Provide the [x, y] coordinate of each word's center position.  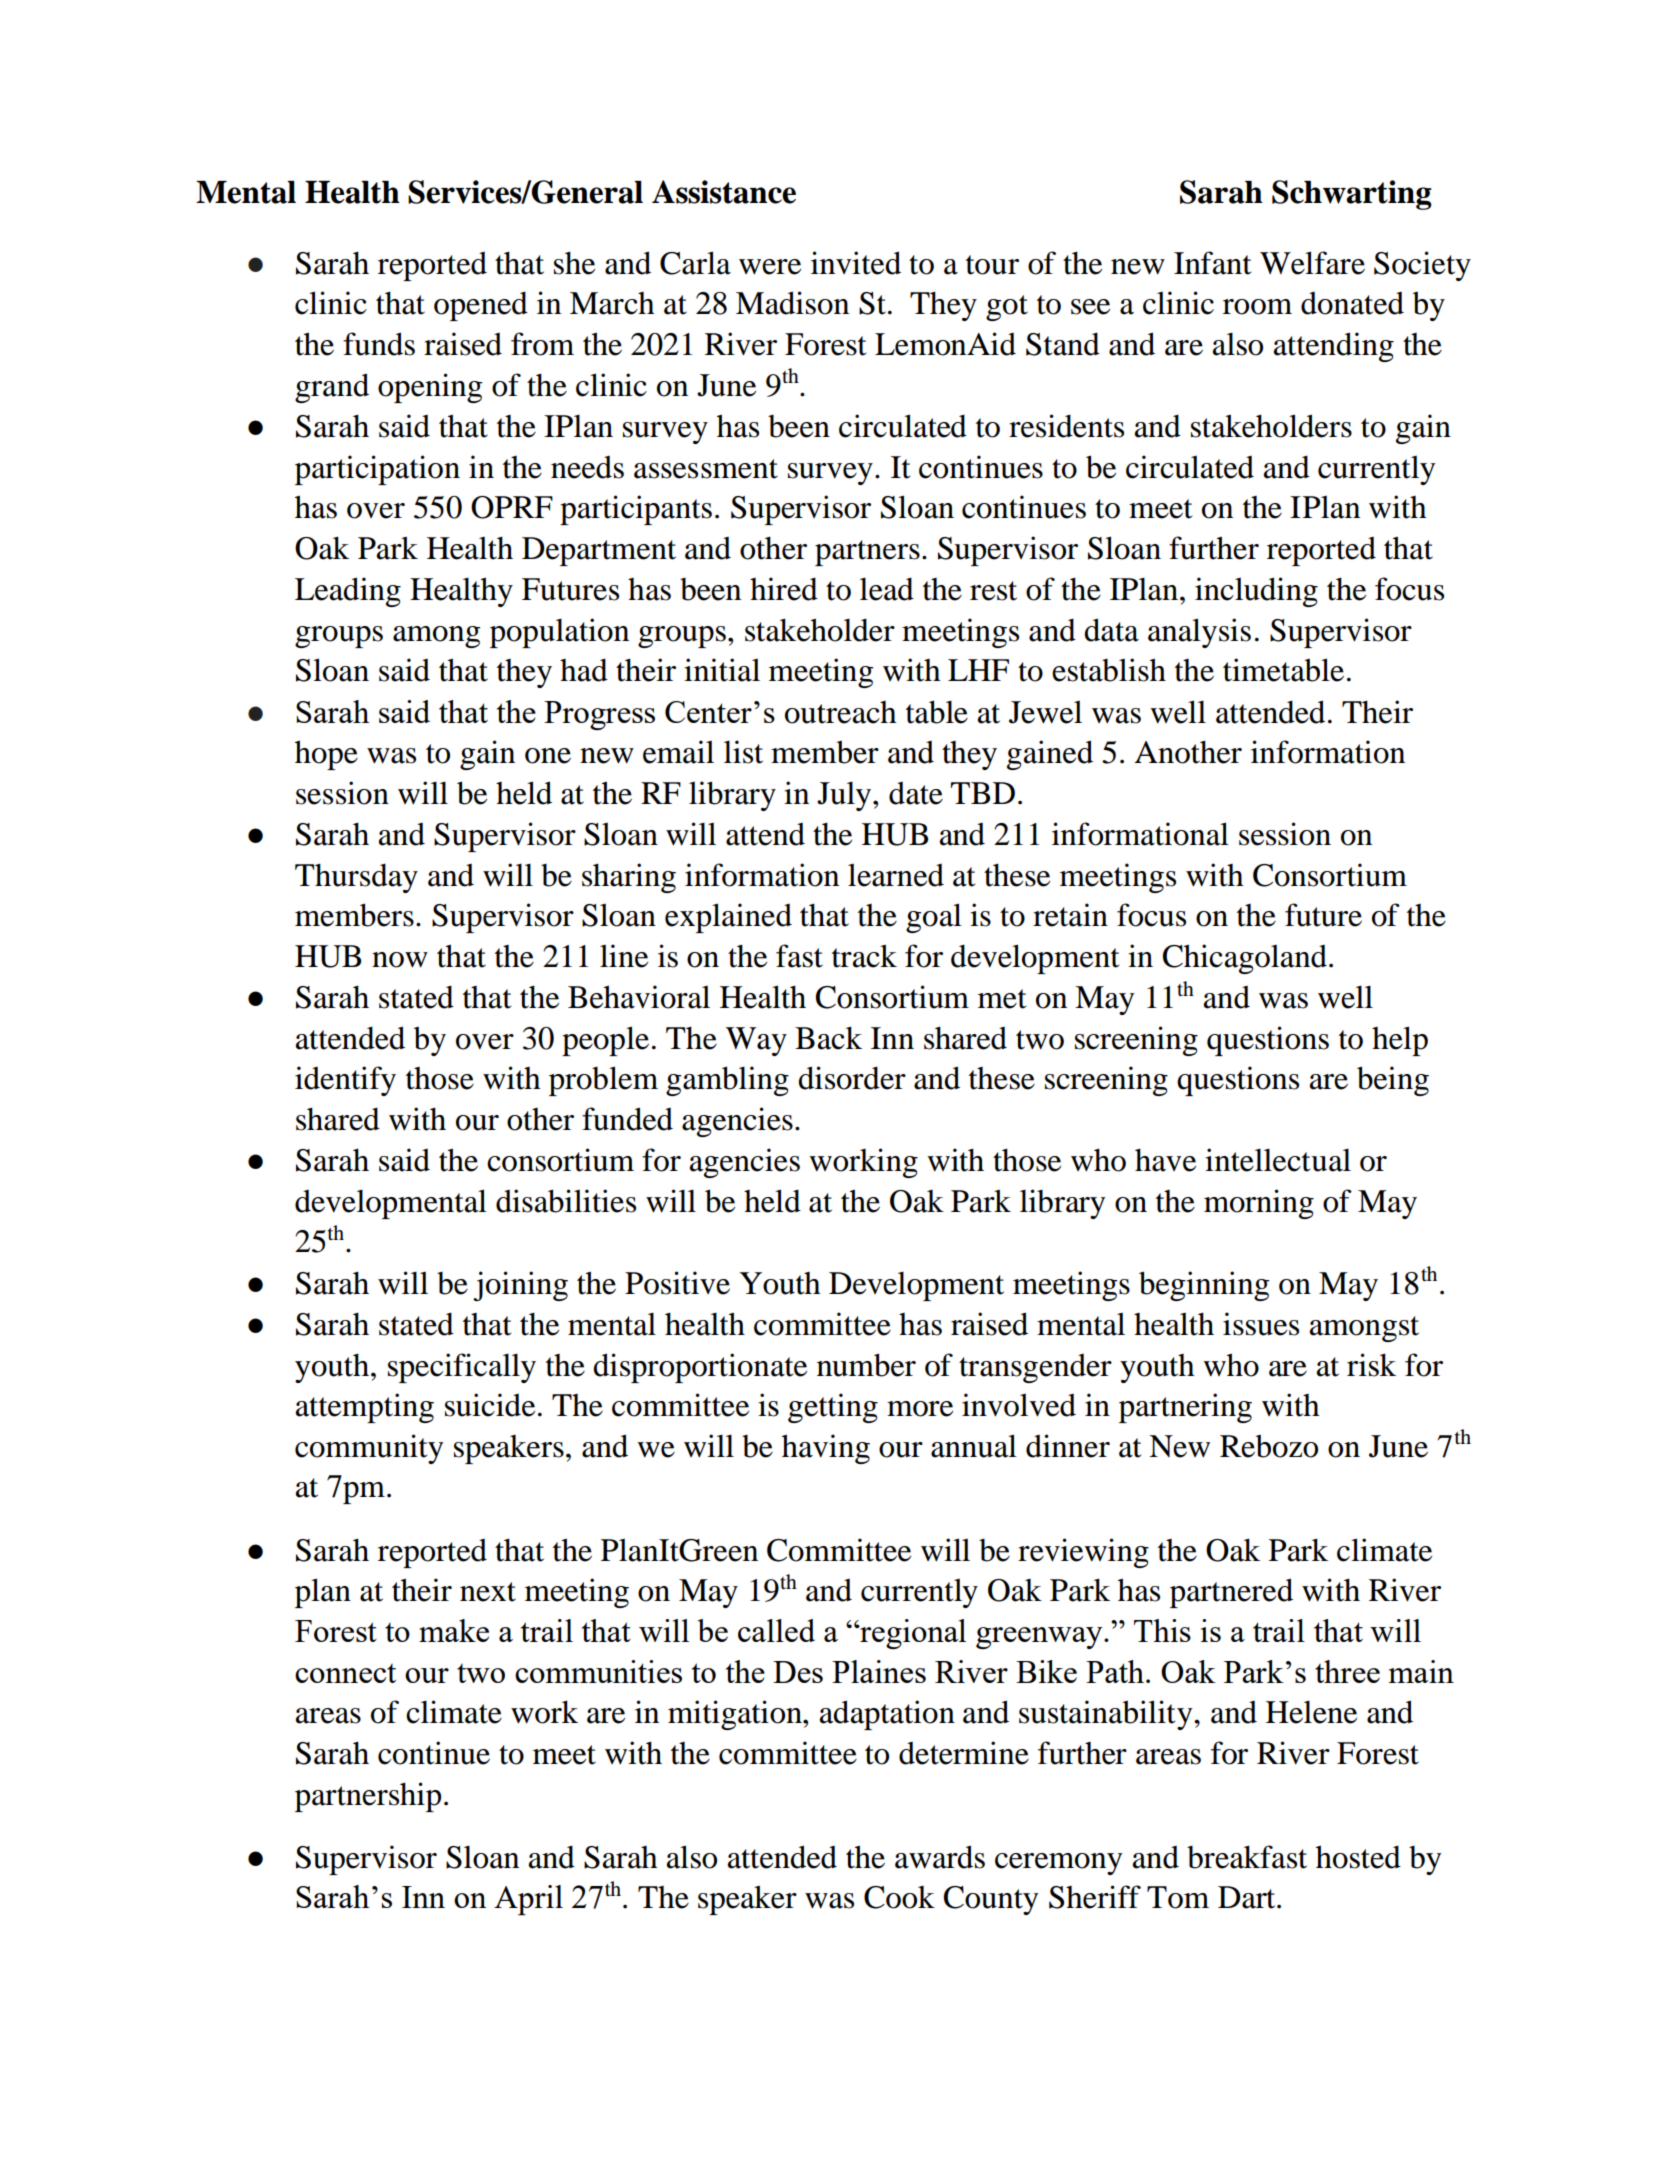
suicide [490, 1405]
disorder [852, 1078]
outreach [841, 712]
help [1400, 1041]
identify [345, 1081]
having [826, 1449]
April [528, 1900]
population [559, 633]
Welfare [1312, 263]
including [1256, 592]
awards [940, 1857]
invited [856, 263]
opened [481, 306]
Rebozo [1269, 1446]
